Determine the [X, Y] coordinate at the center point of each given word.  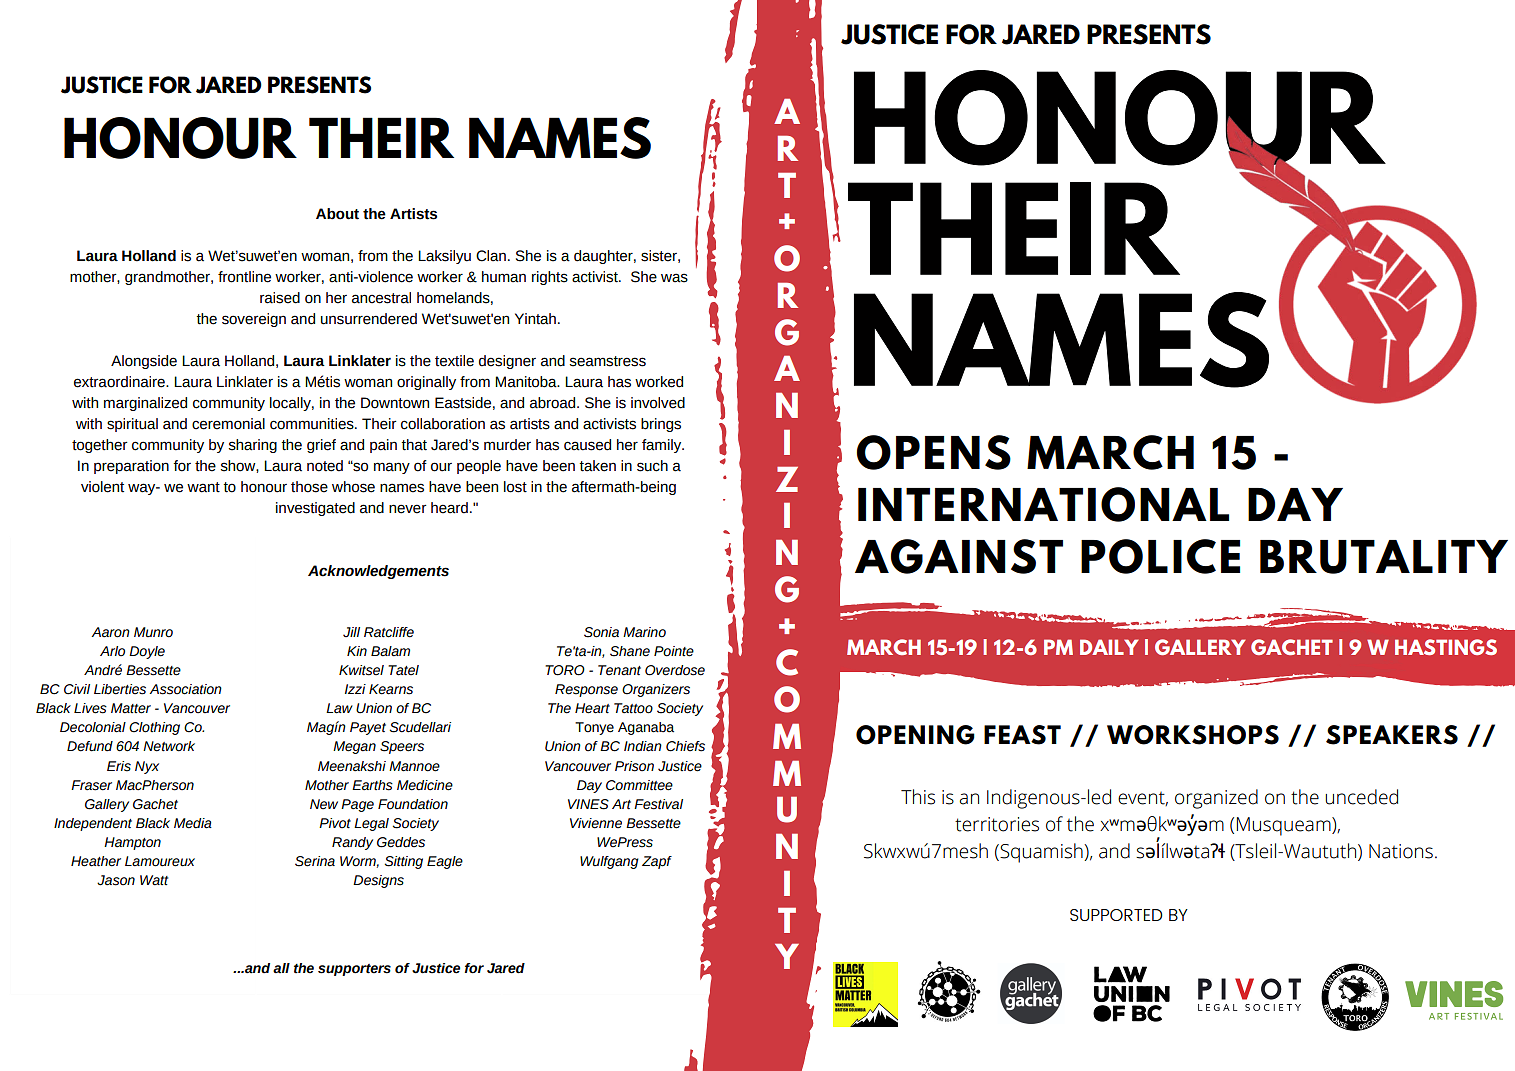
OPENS [934, 452]
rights [550, 278]
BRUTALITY [1384, 557]
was [674, 278]
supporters [354, 970]
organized [1216, 799]
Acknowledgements [378, 572]
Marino [644, 632]
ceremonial [228, 424]
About [337, 214]
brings [661, 425]
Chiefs [685, 746]
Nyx [147, 767]
